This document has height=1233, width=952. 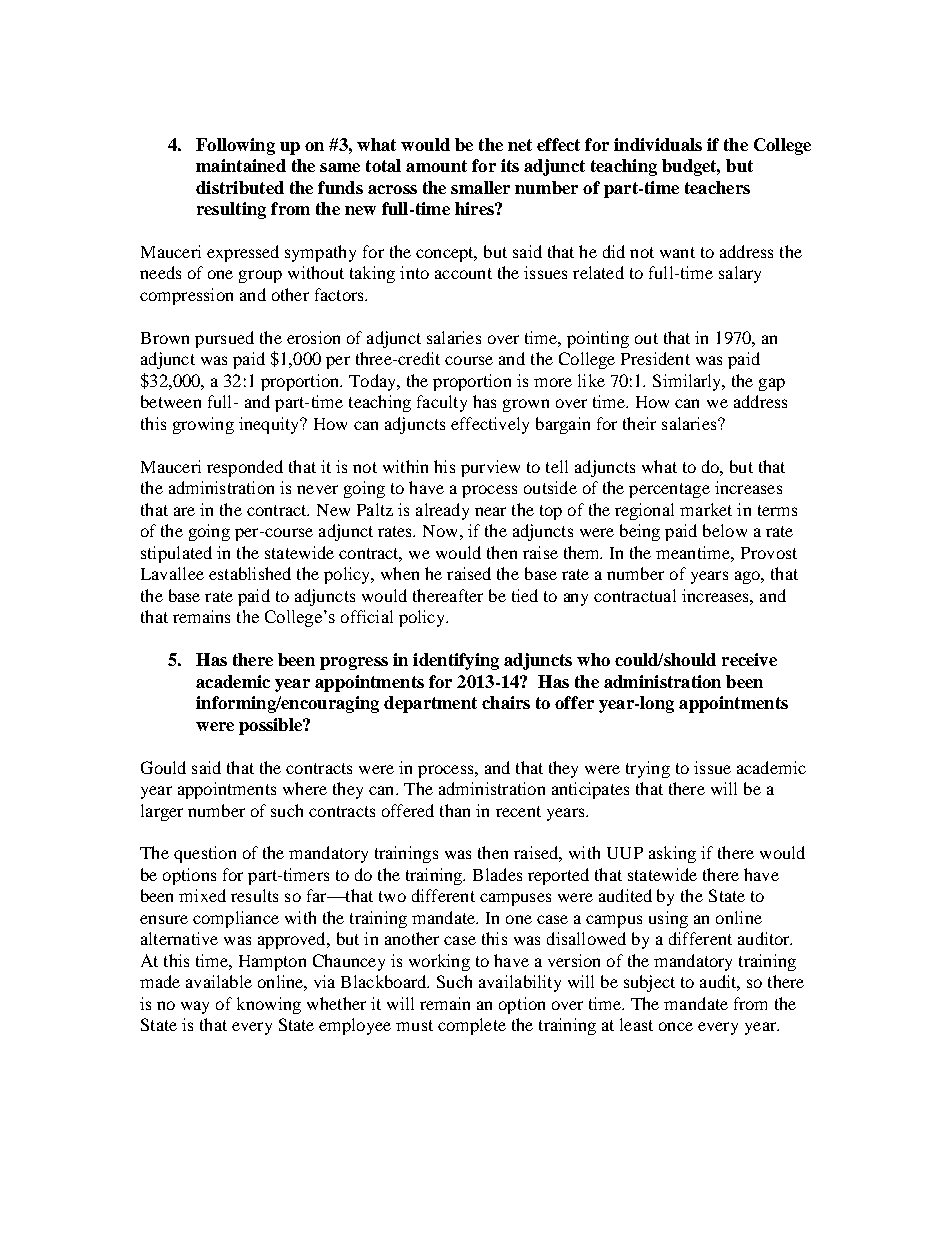 What do you see at coordinates (272, 726) in the document?
I see `possible` at bounding box center [272, 726].
